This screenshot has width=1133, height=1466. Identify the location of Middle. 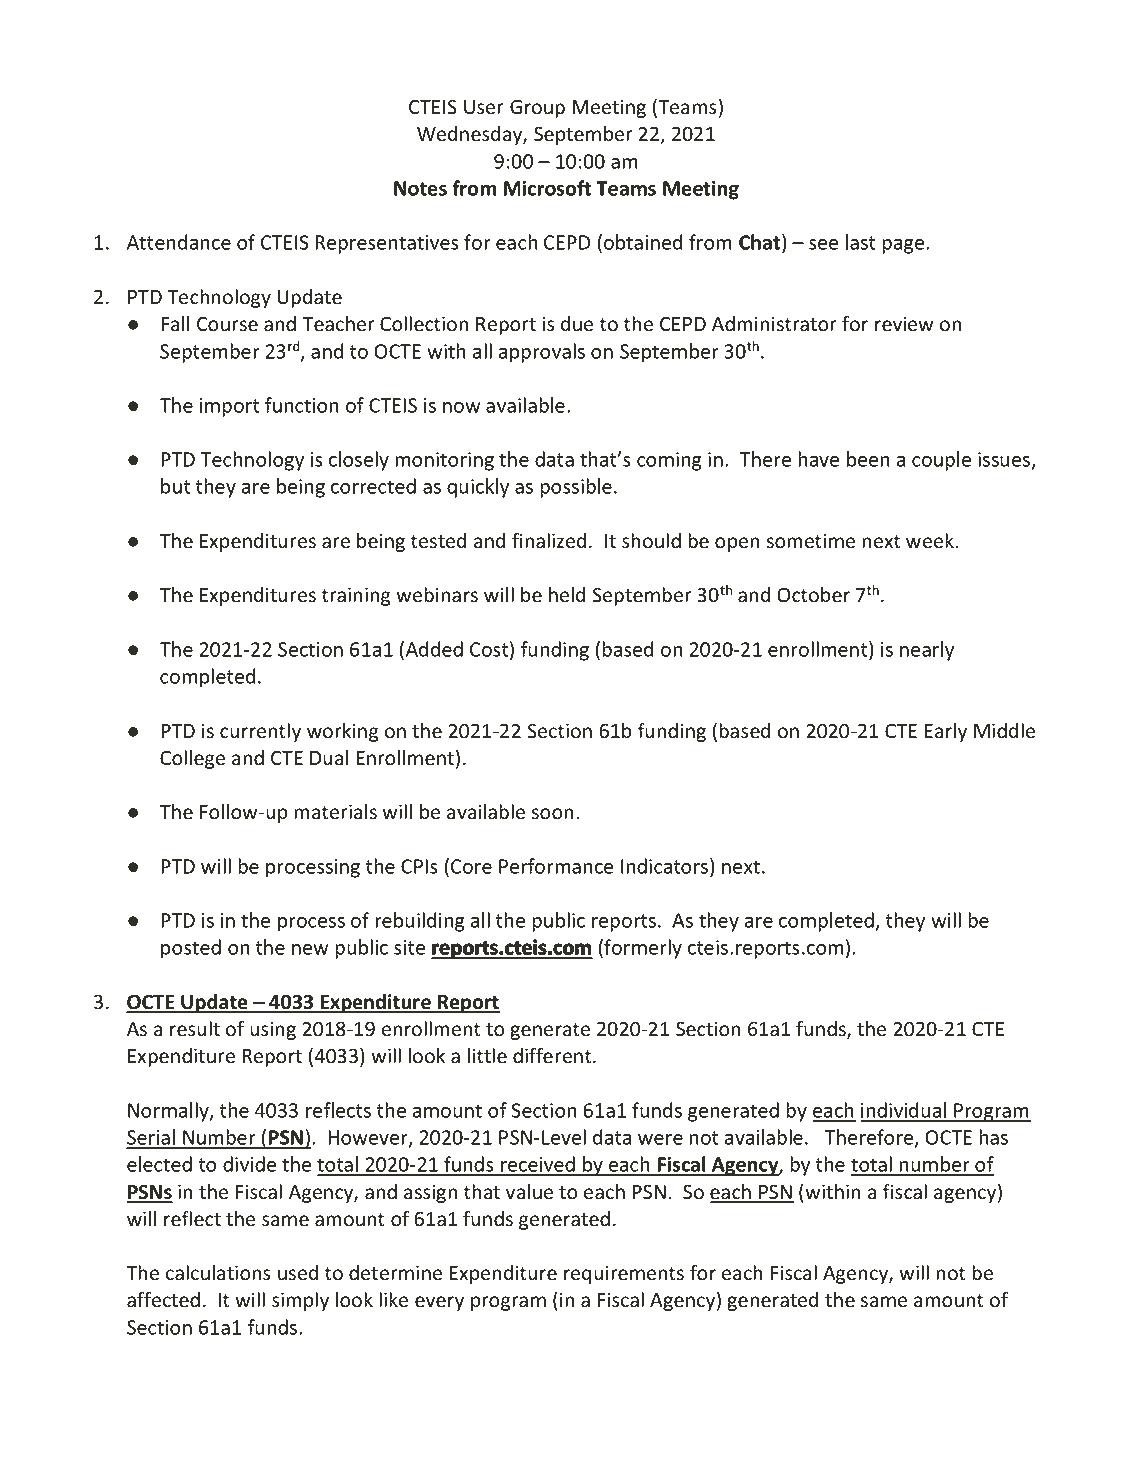
(1004, 731).
